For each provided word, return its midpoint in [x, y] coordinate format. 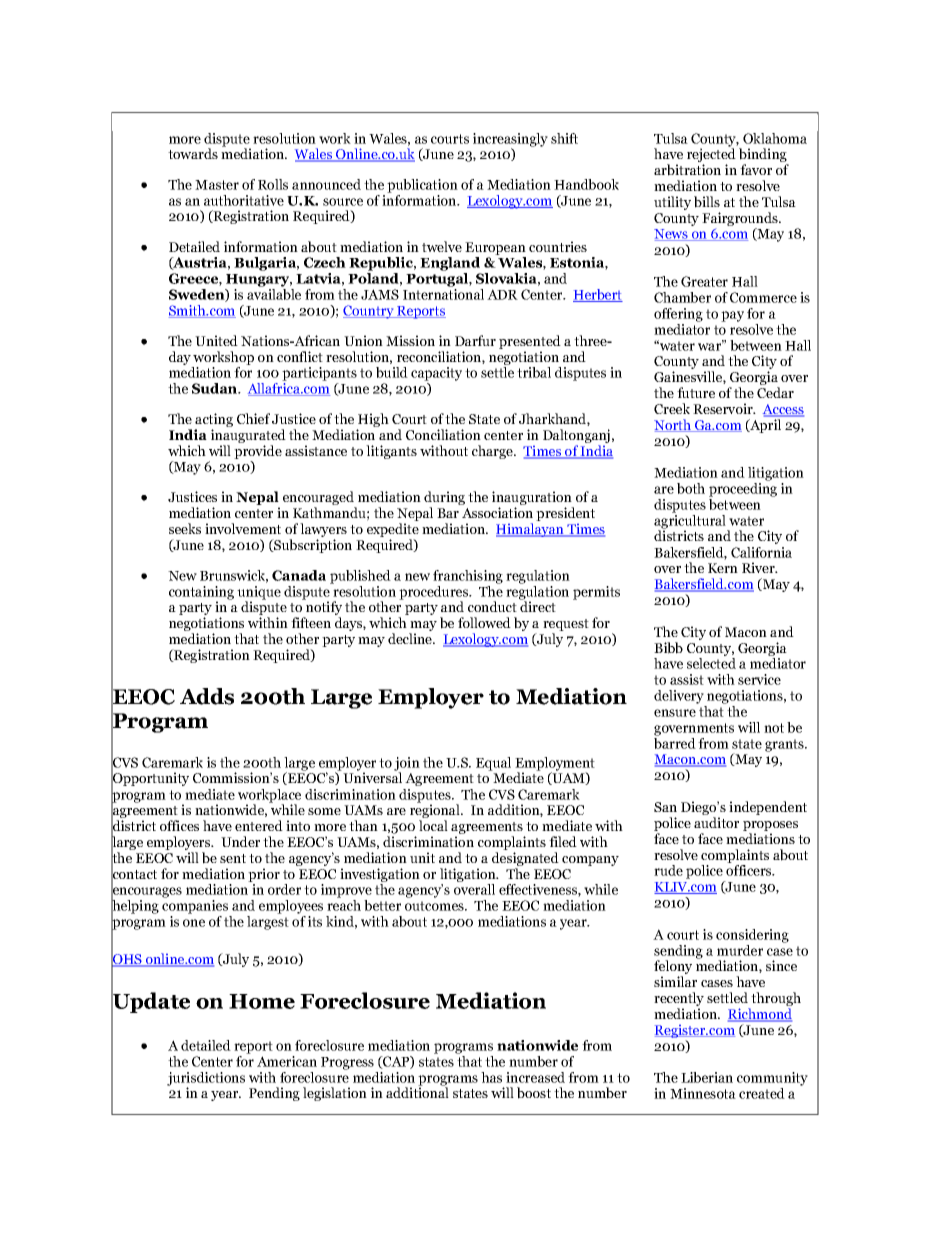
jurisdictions [206, 1080]
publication [422, 186]
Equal [493, 764]
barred [675, 742]
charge [493, 452]
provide [258, 453]
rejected [711, 155]
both [691, 488]
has [491, 1077]
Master [217, 185]
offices [179, 825]
